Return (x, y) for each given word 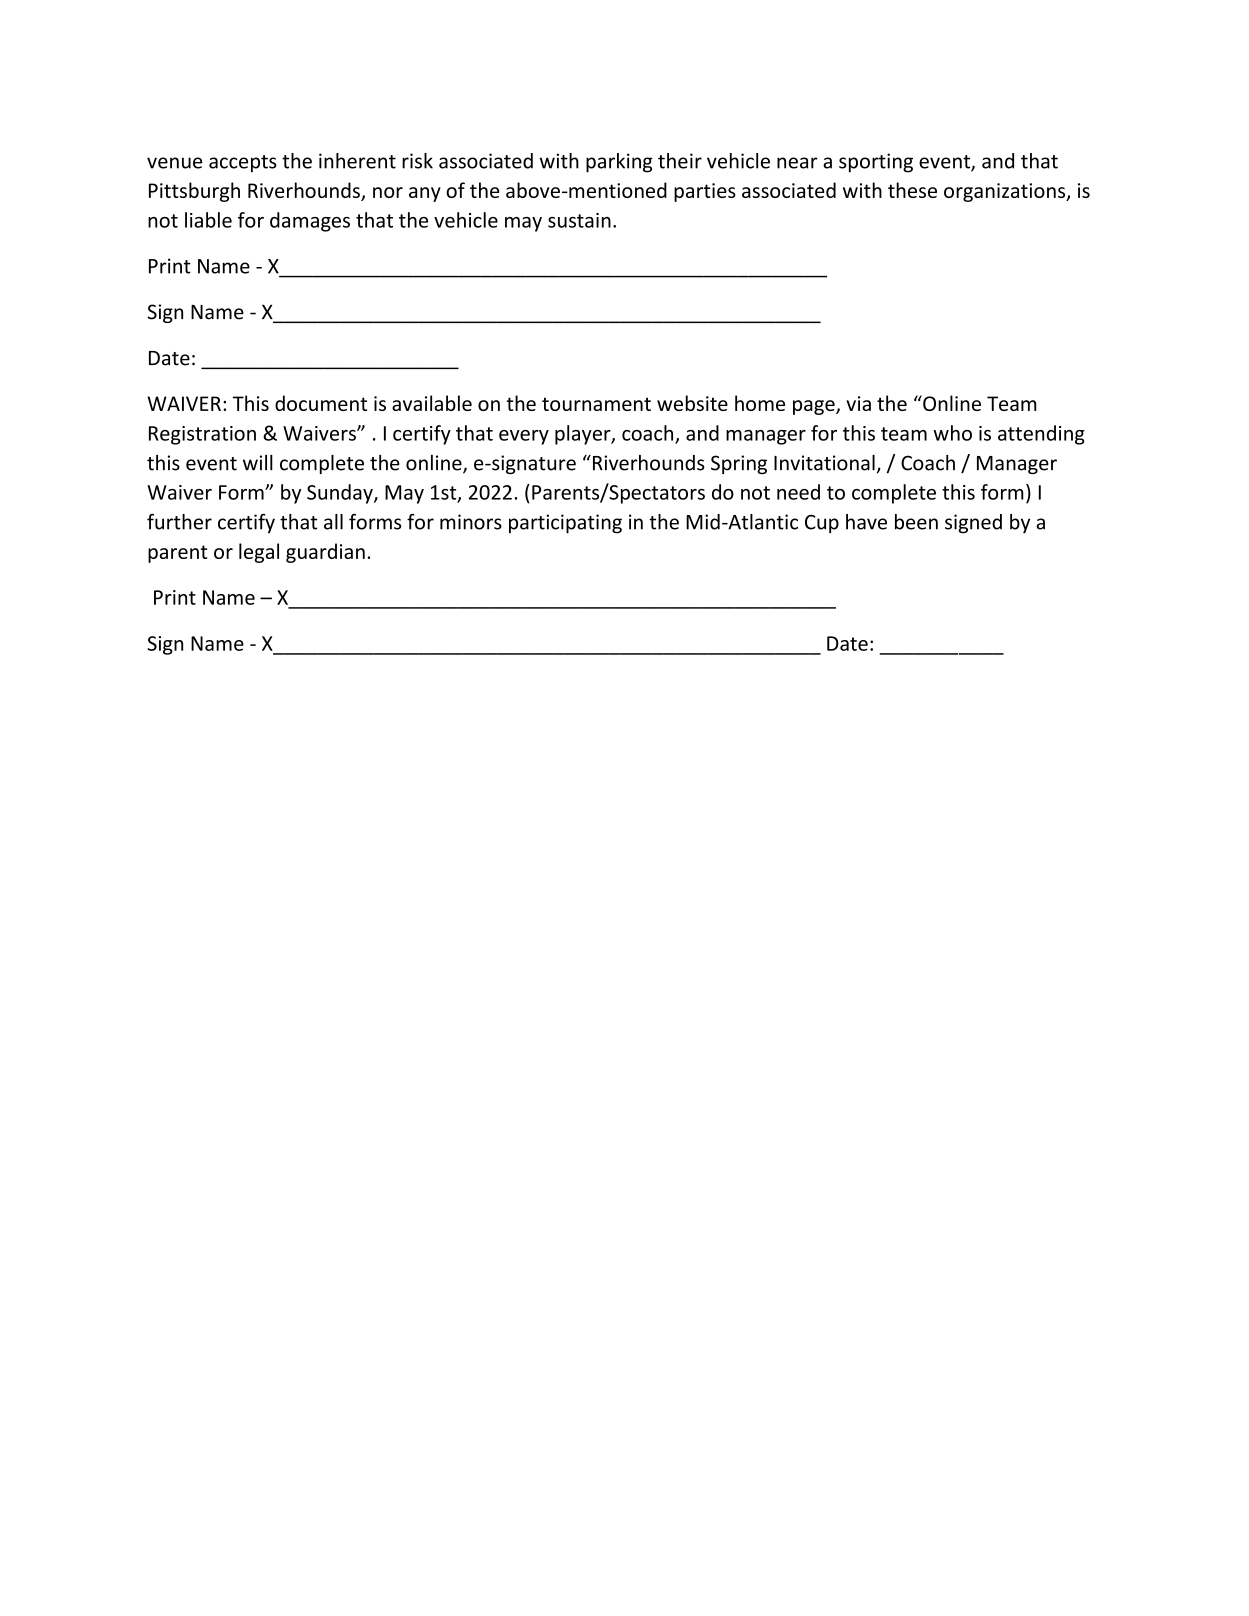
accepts (243, 164)
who (952, 433)
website (692, 403)
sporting (876, 163)
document (321, 403)
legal (259, 553)
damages (310, 222)
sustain (579, 220)
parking (619, 163)
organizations (1006, 192)
